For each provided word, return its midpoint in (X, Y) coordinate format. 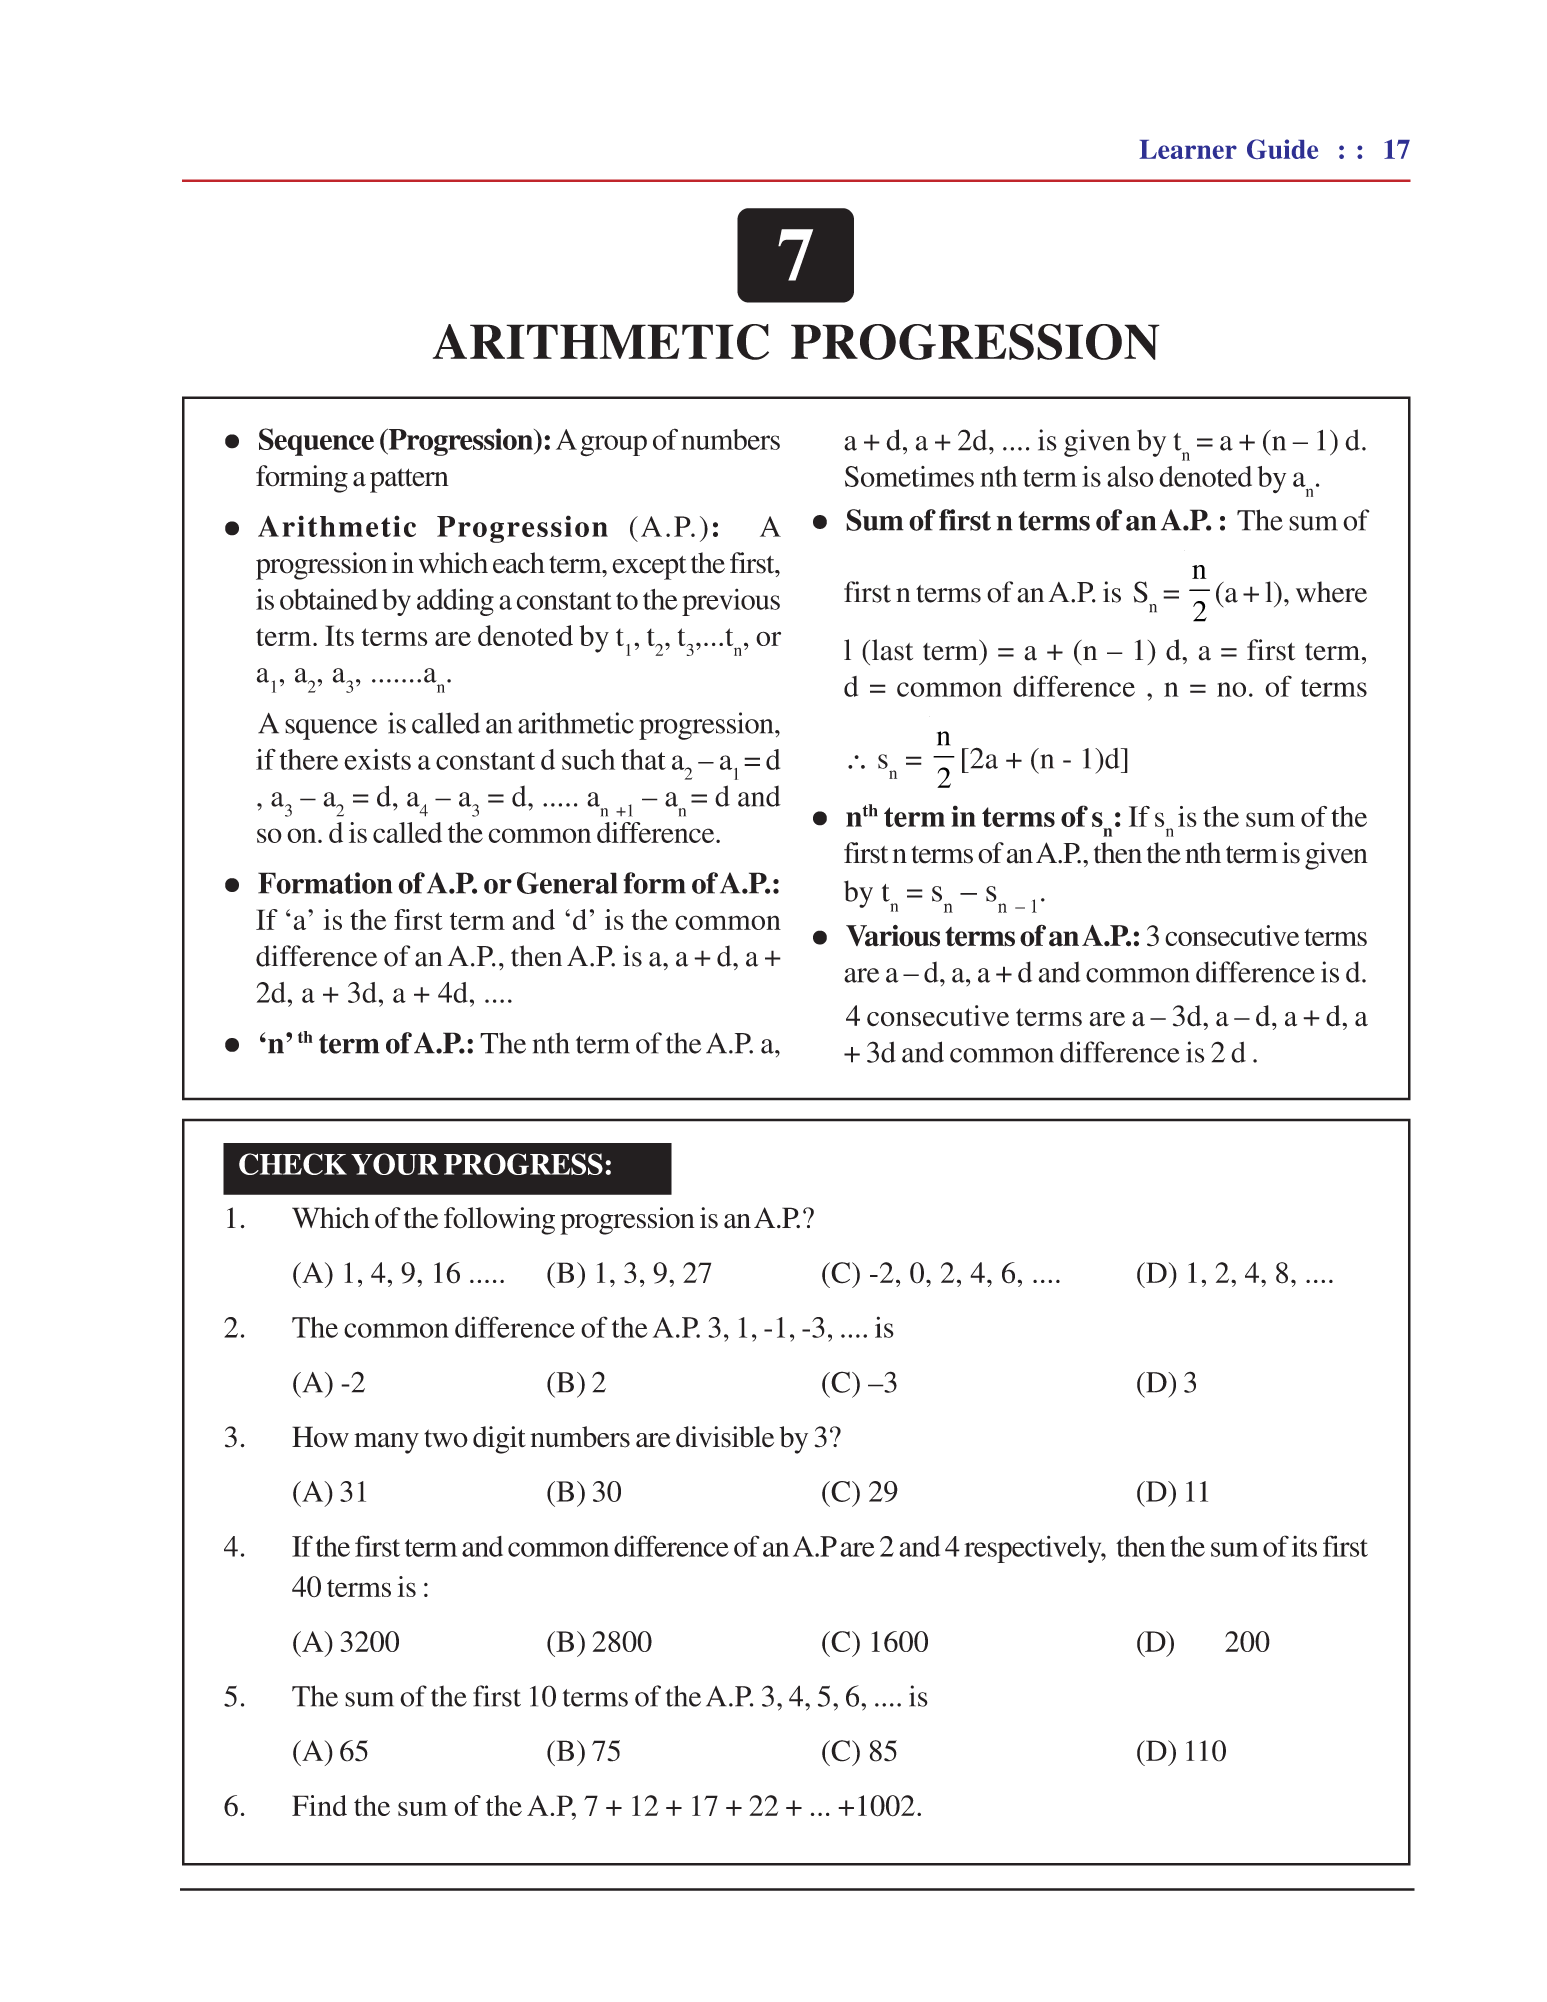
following (499, 1221)
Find (319, 1805)
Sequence (316, 442)
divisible (725, 1437)
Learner (1188, 149)
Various (893, 936)
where (1331, 592)
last (891, 650)
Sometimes (909, 476)
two (446, 1438)
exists (377, 759)
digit (499, 1440)
